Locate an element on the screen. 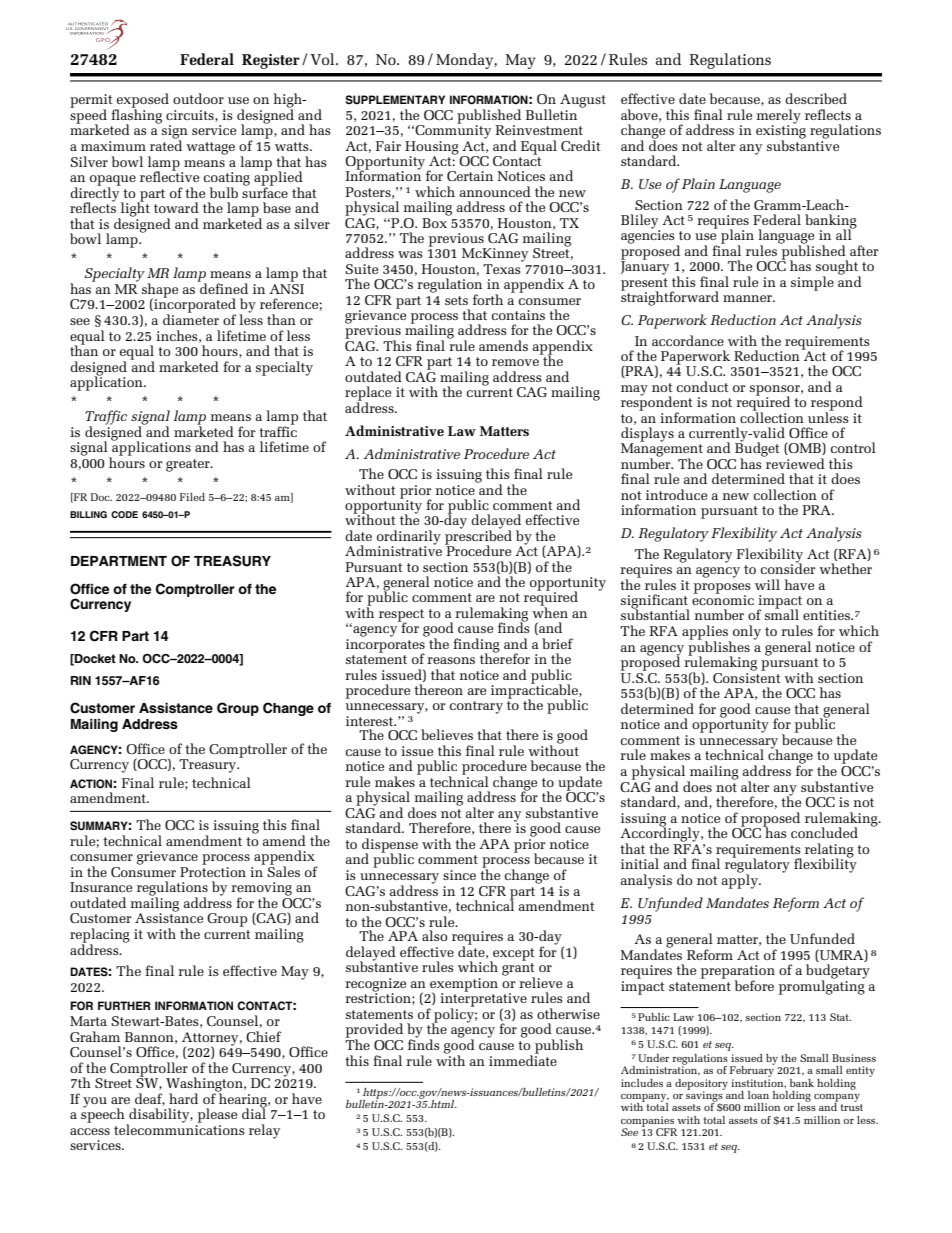  SUPPLEMENTARY is located at coordinates (395, 100).
